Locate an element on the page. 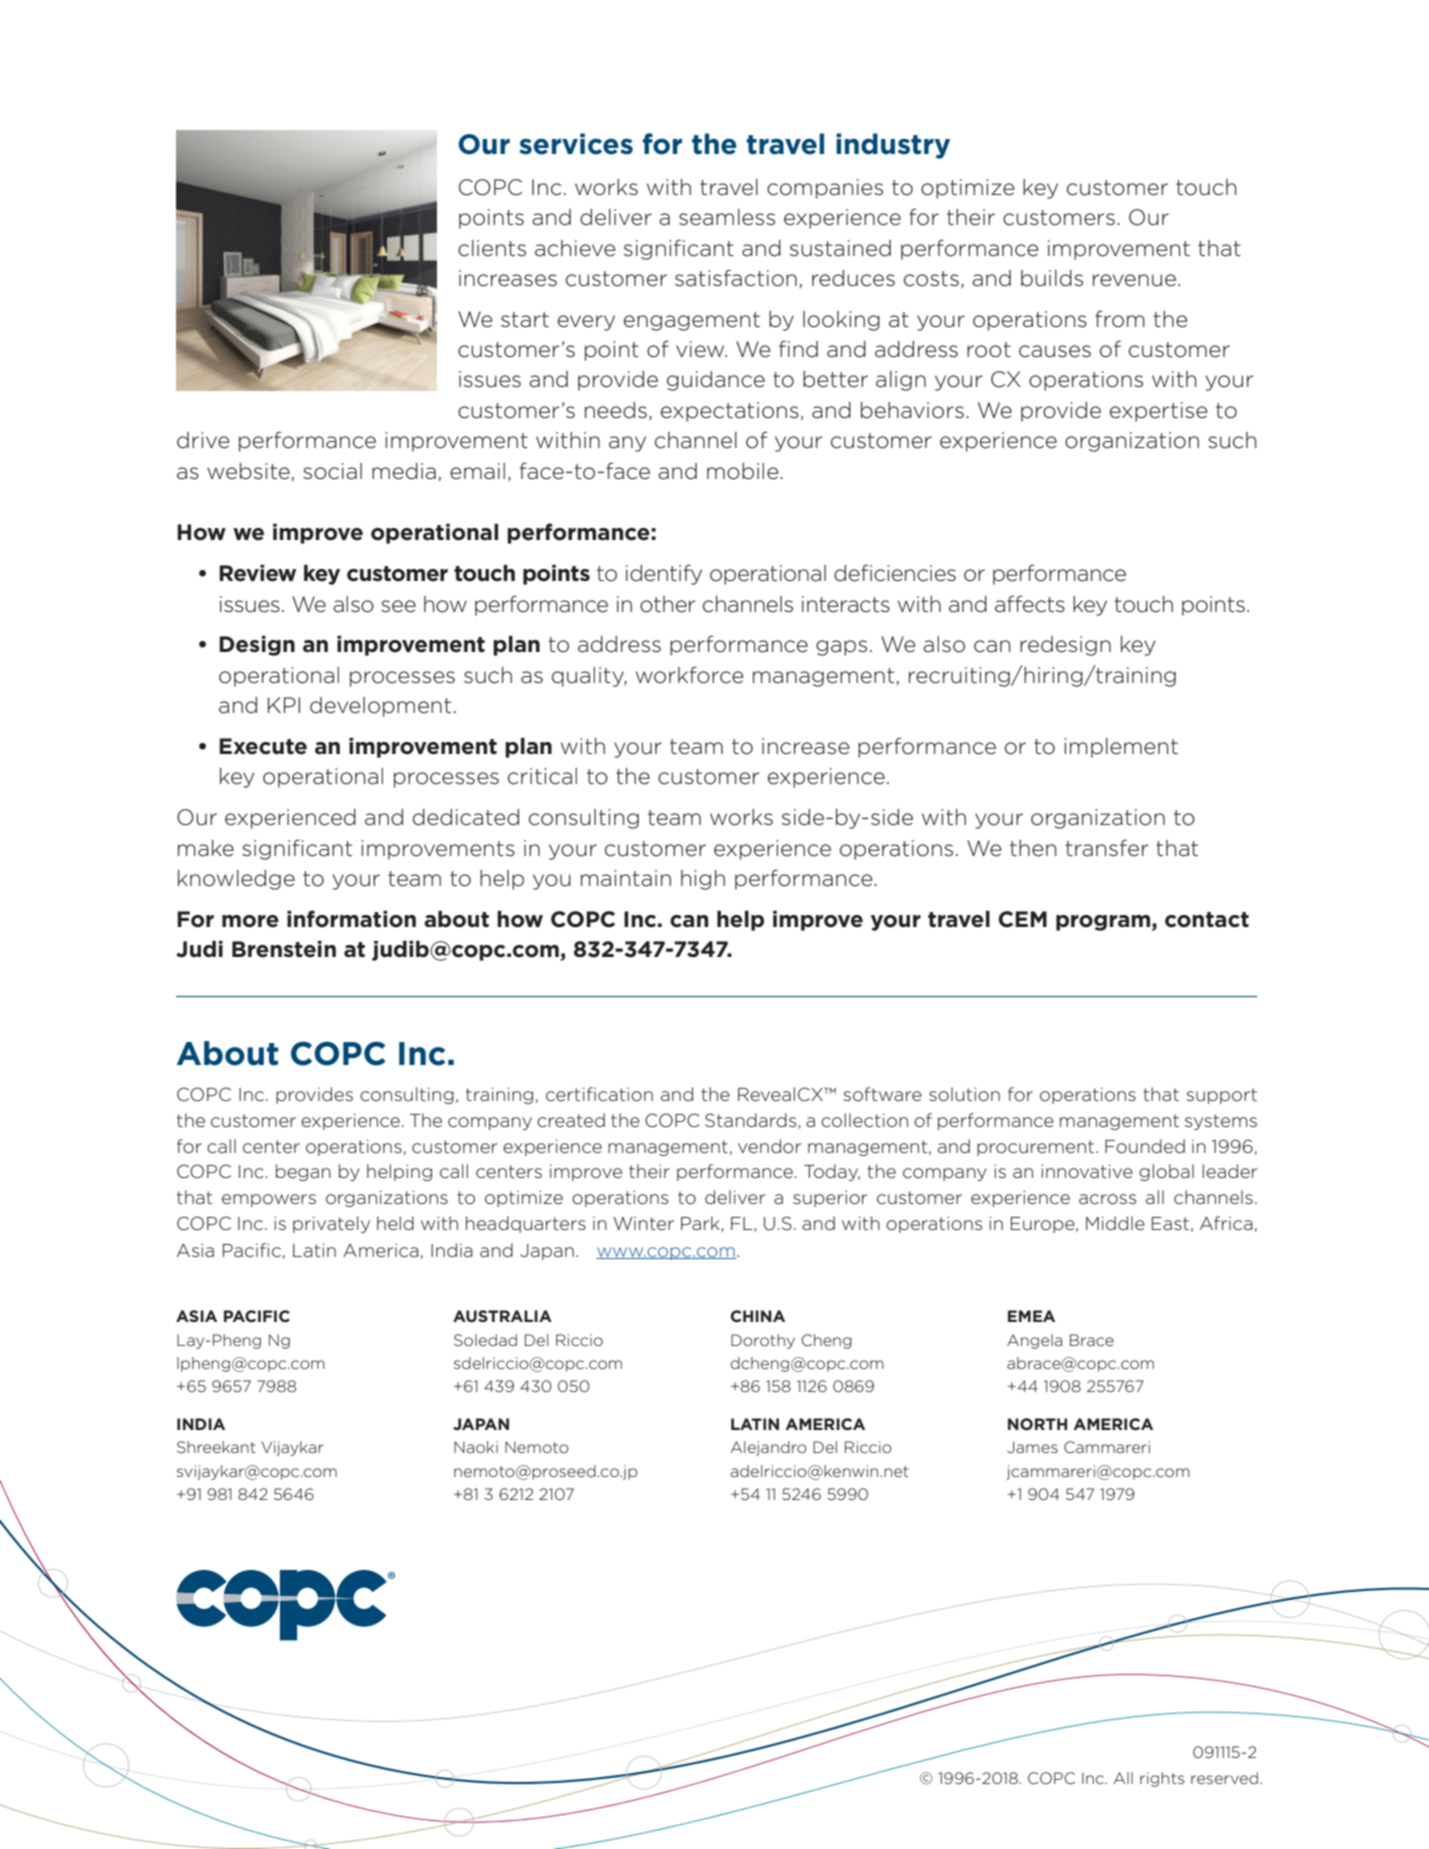  seamless is located at coordinates (727, 217).
